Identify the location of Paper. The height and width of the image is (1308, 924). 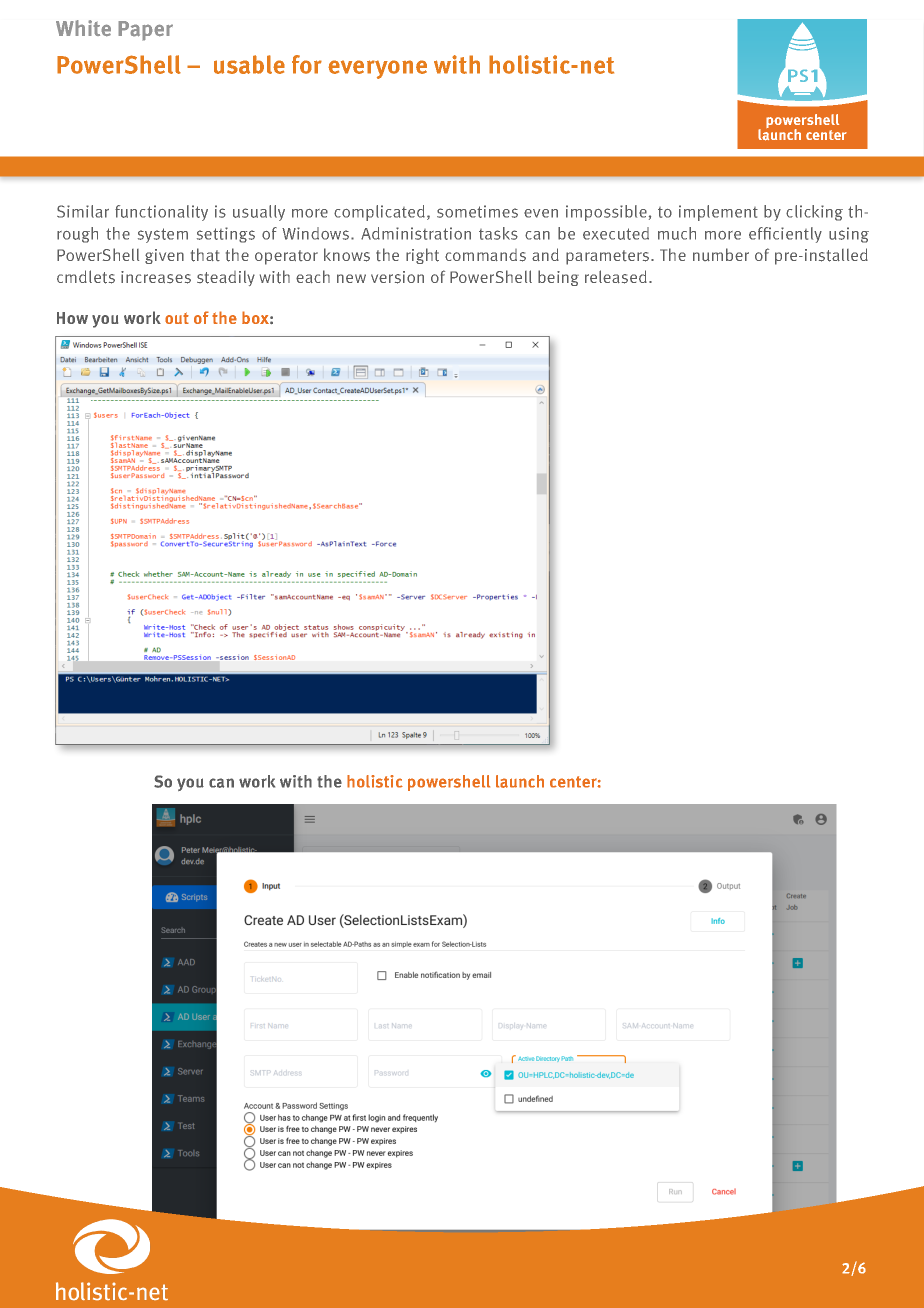
(145, 31).
